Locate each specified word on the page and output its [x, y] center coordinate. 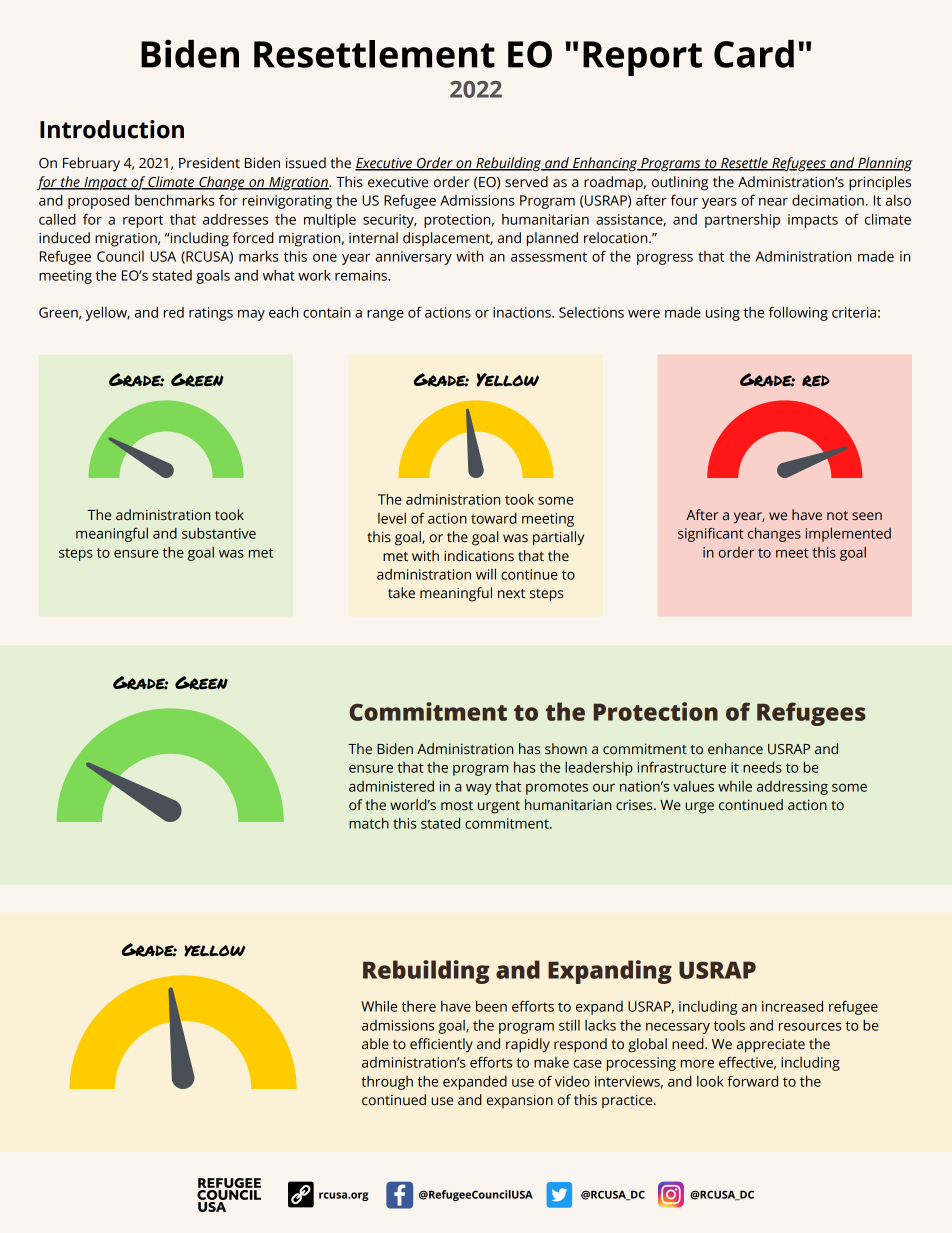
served [526, 182]
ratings [211, 314]
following [798, 313]
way [479, 789]
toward [494, 518]
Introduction [112, 129]
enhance [735, 749]
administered [391, 786]
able [375, 1044]
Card [754, 54]
